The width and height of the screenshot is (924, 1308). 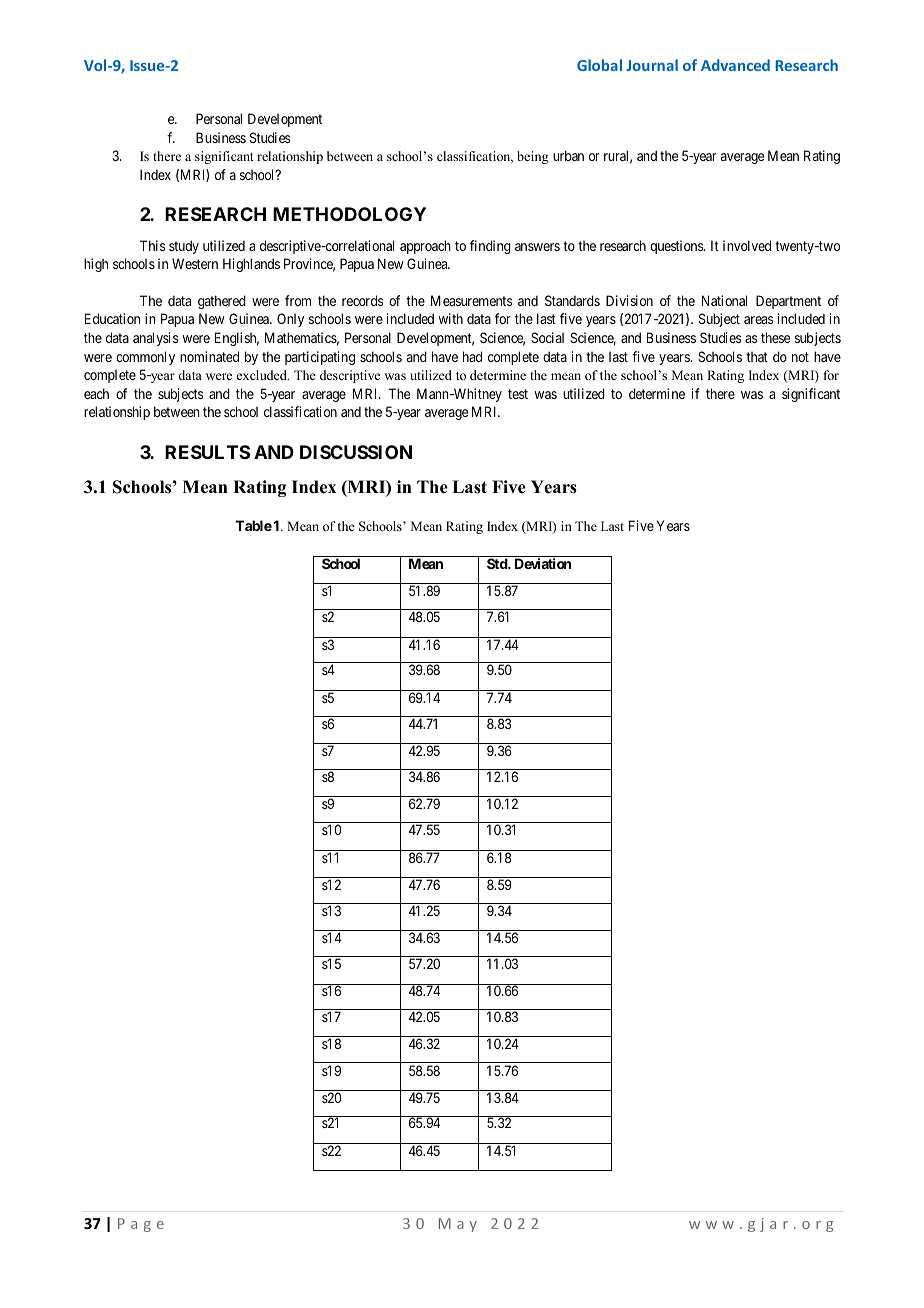 What do you see at coordinates (543, 563) in the screenshot?
I see `Deviation` at bounding box center [543, 563].
